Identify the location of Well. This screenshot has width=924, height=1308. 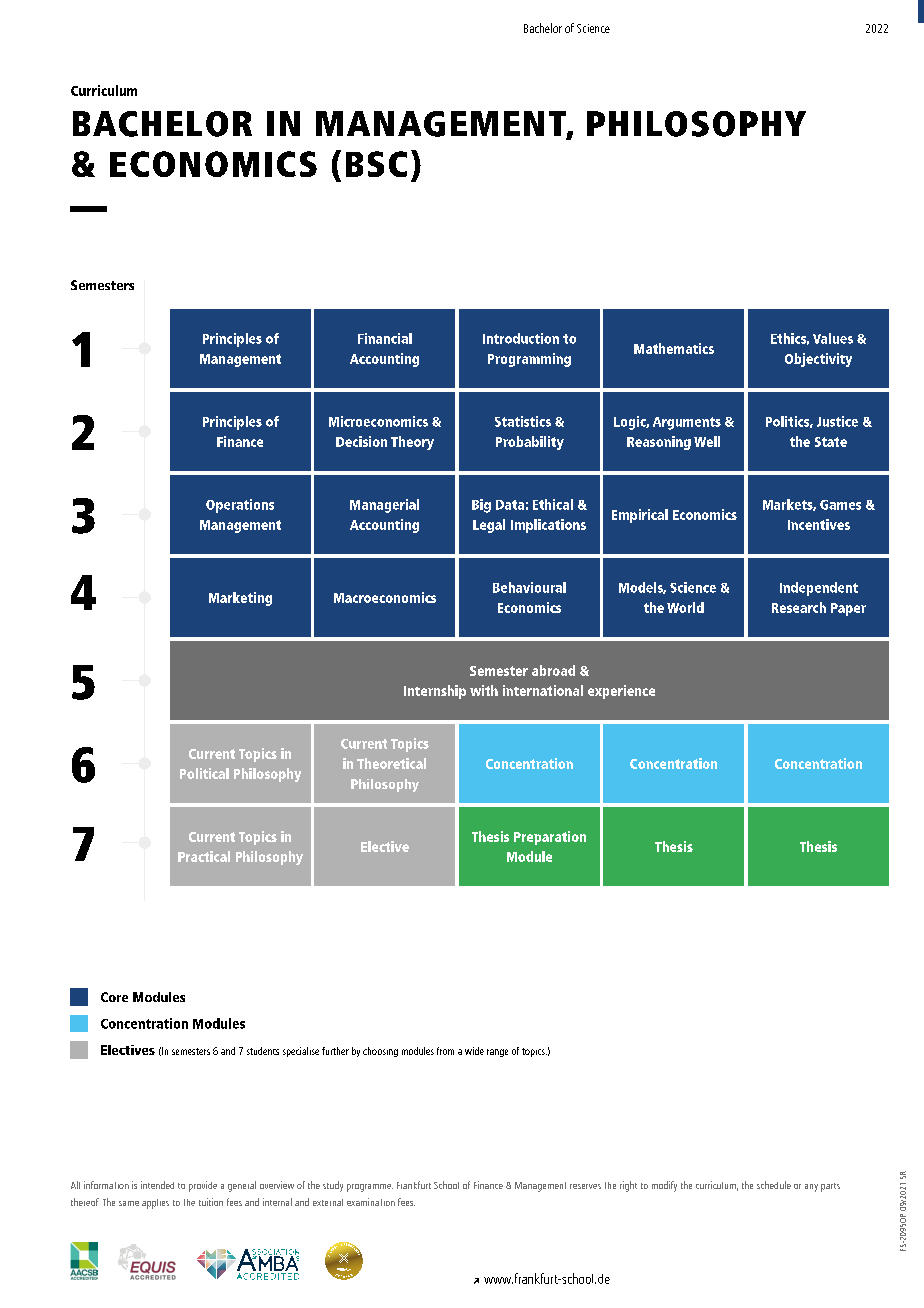
(707, 441).
